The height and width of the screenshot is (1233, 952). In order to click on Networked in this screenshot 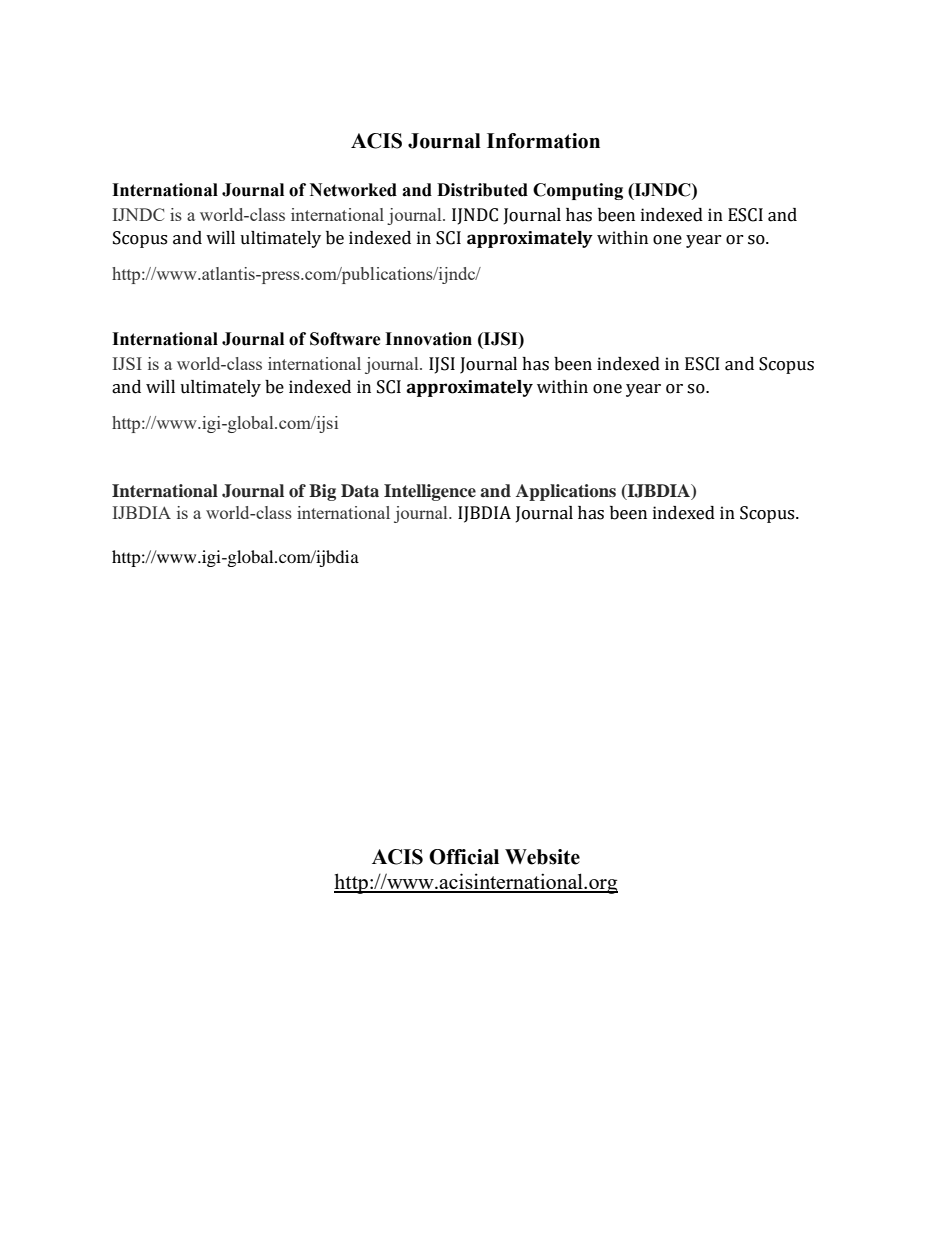, I will do `click(353, 190)`.
